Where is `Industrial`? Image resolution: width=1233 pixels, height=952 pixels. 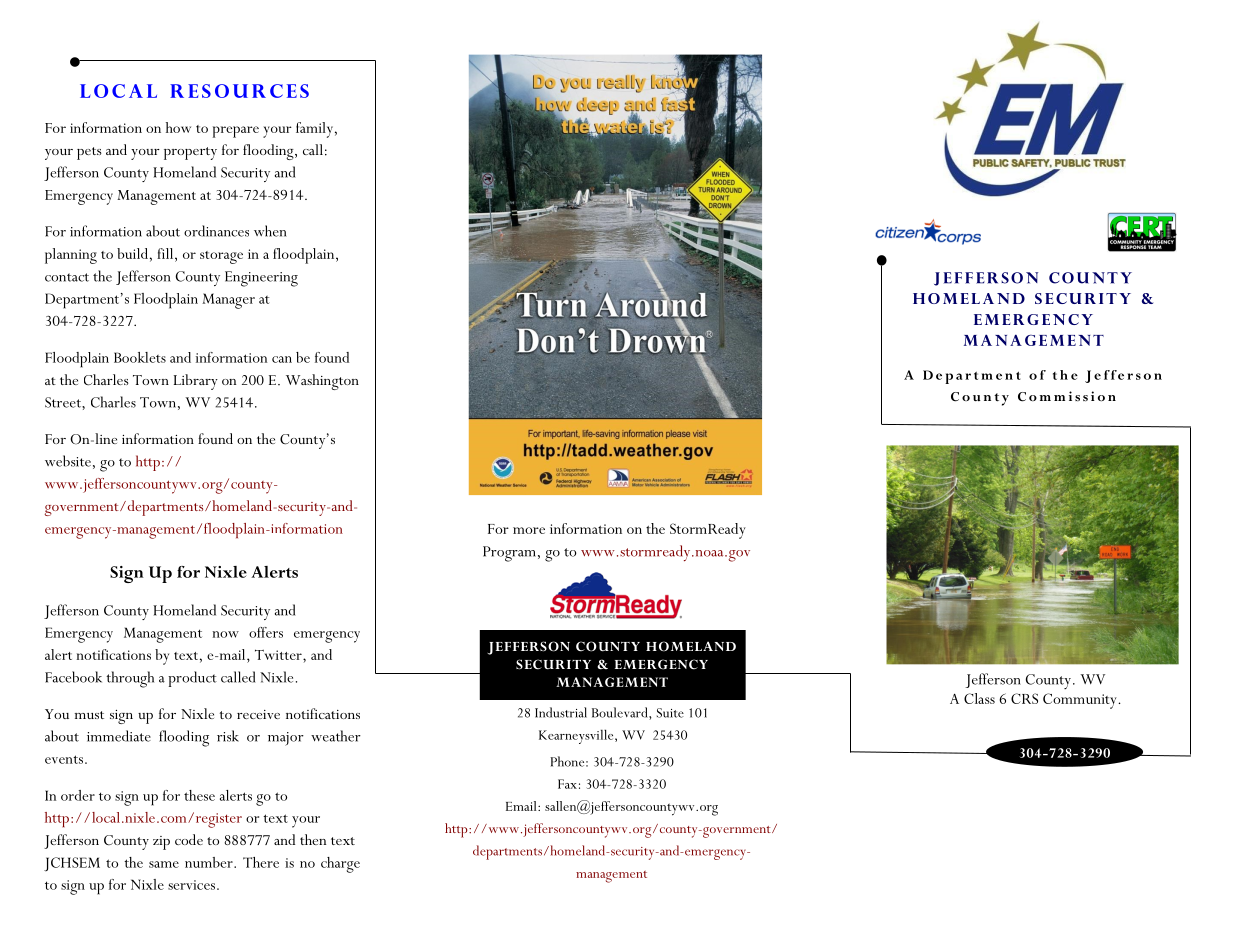
Industrial is located at coordinates (561, 712).
